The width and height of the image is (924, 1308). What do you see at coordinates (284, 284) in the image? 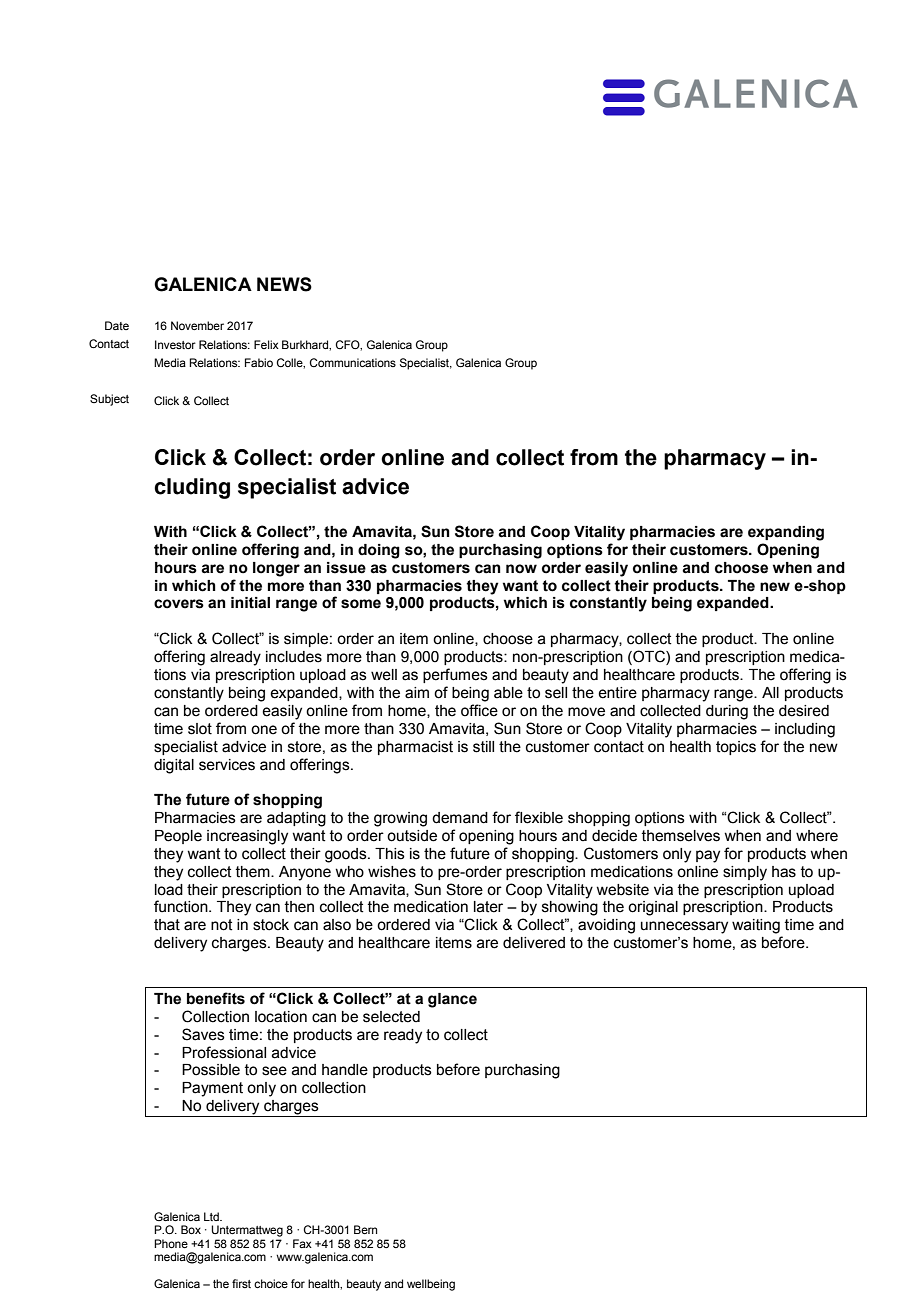
I see `NEWS` at bounding box center [284, 284].
